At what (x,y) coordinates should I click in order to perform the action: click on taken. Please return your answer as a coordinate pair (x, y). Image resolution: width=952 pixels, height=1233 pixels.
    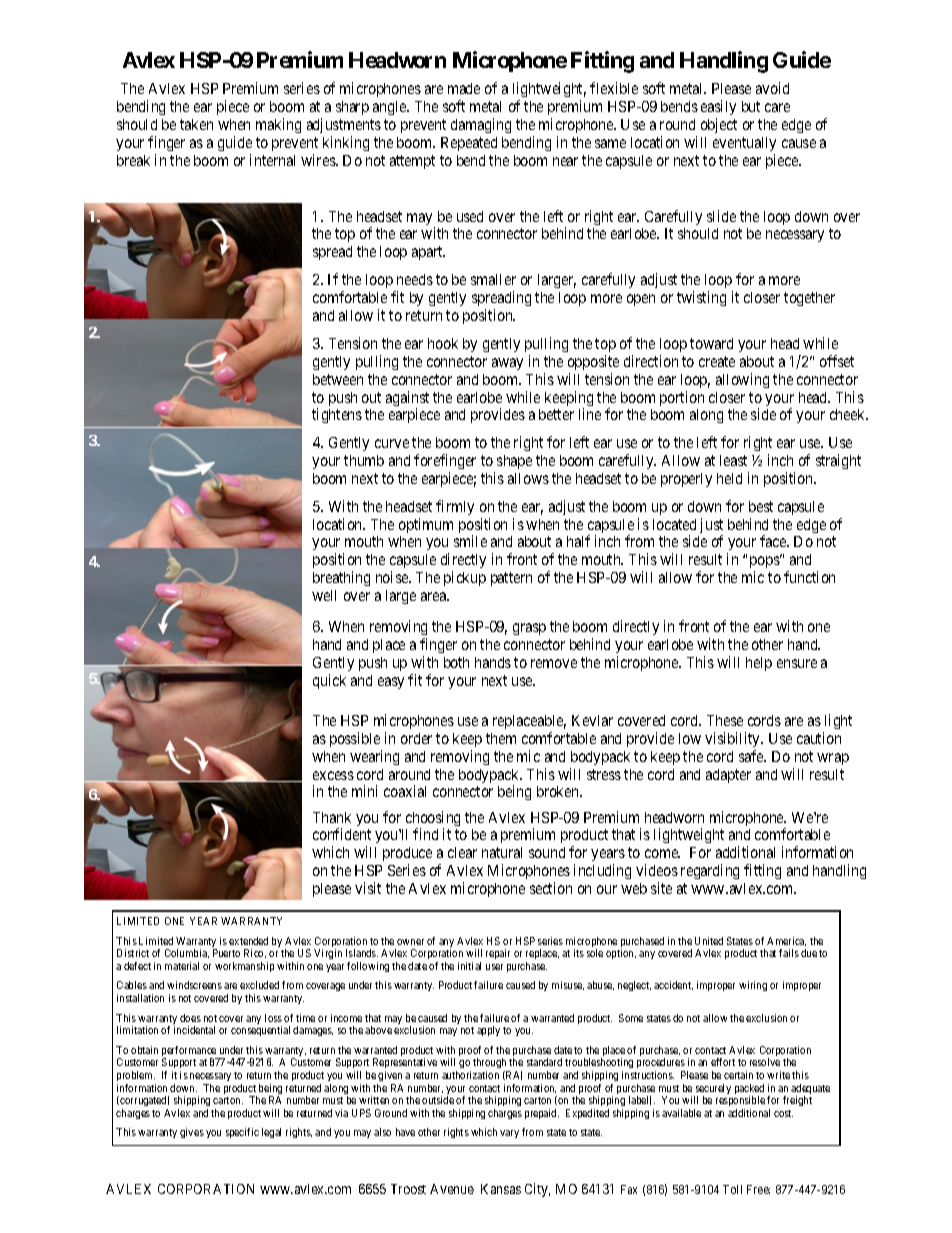
    Looking at the image, I should click on (196, 124).
